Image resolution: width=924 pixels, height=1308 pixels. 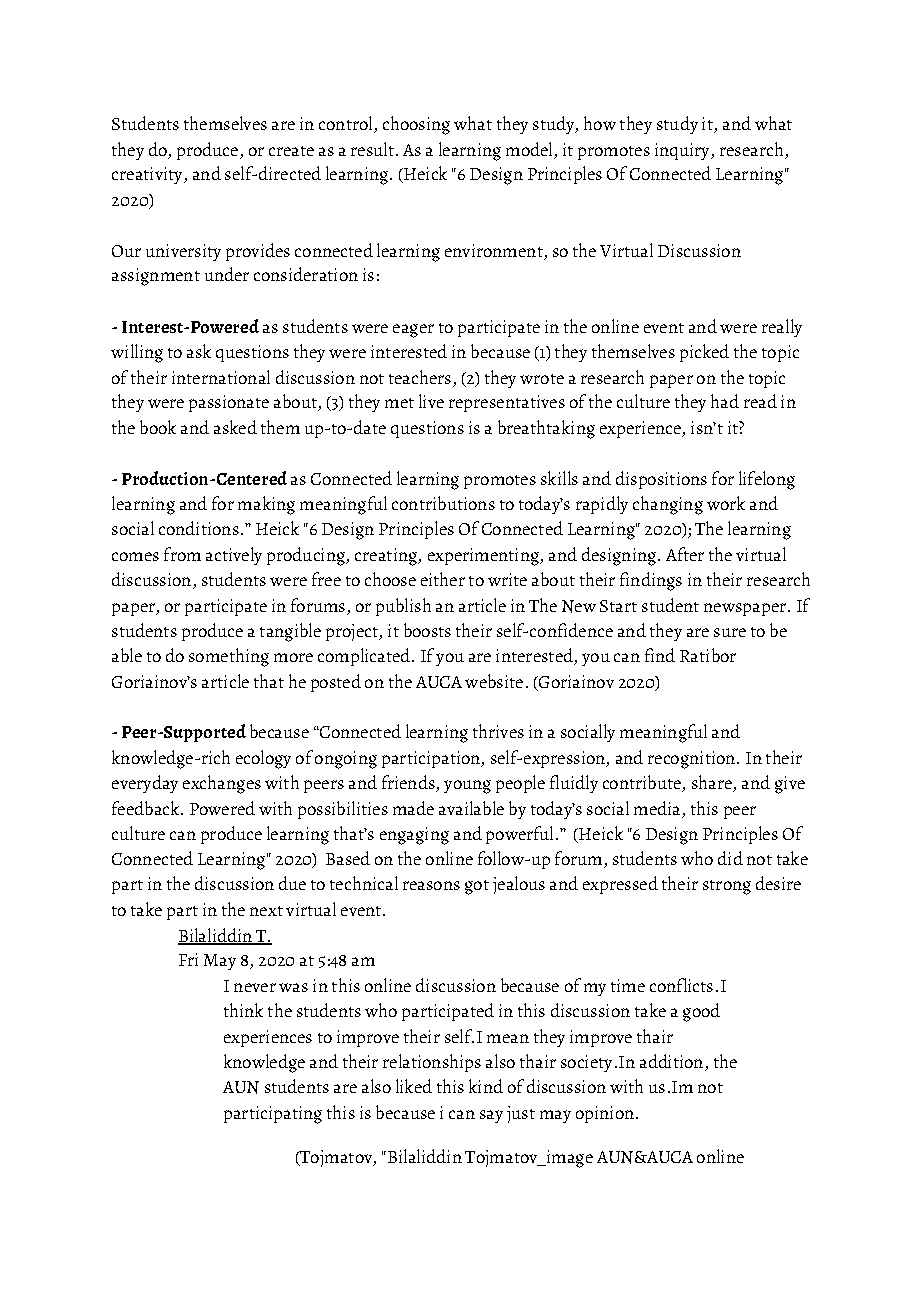 What do you see at coordinates (243, 1010) in the screenshot?
I see `think` at bounding box center [243, 1010].
